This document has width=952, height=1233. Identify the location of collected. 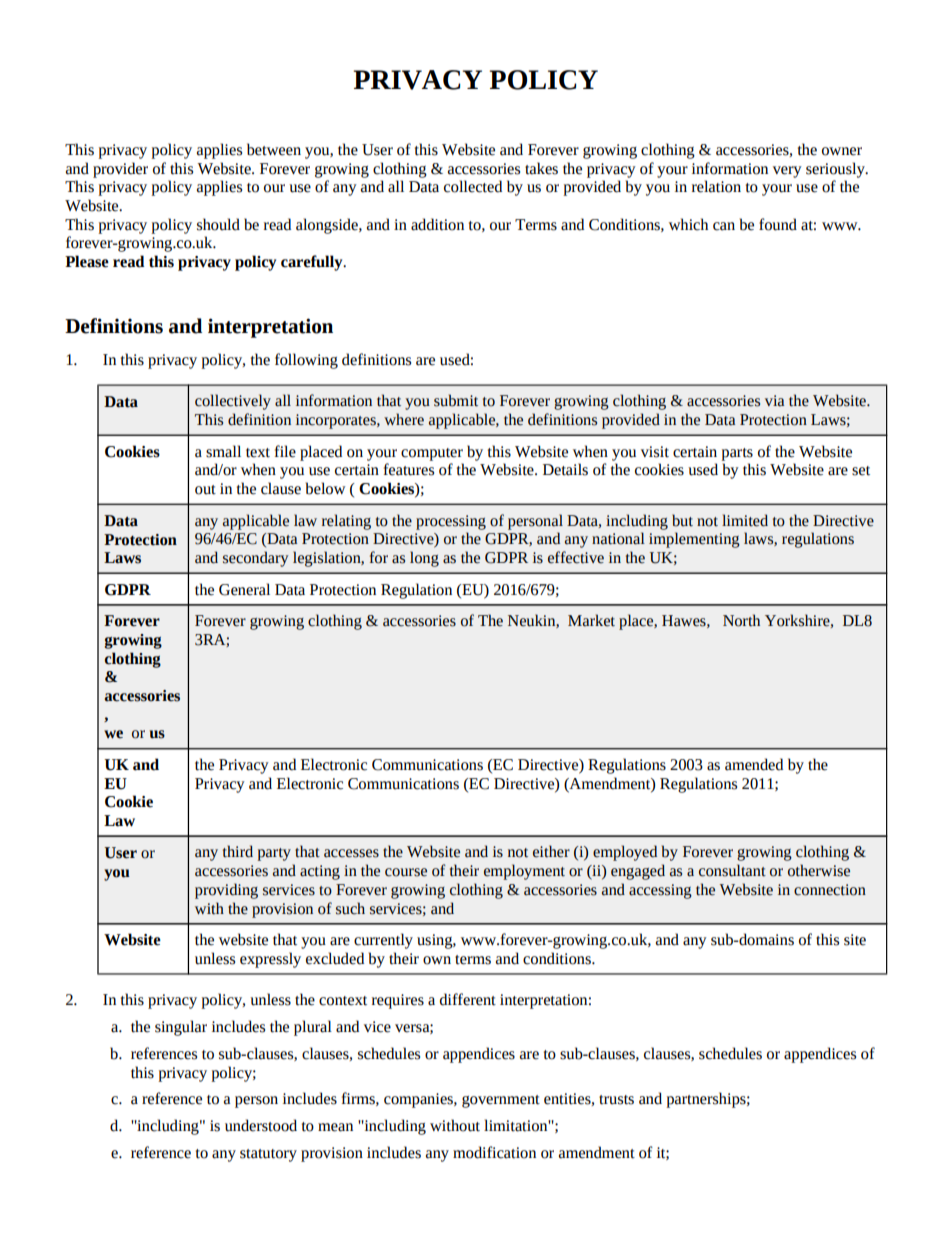
(473, 186).
